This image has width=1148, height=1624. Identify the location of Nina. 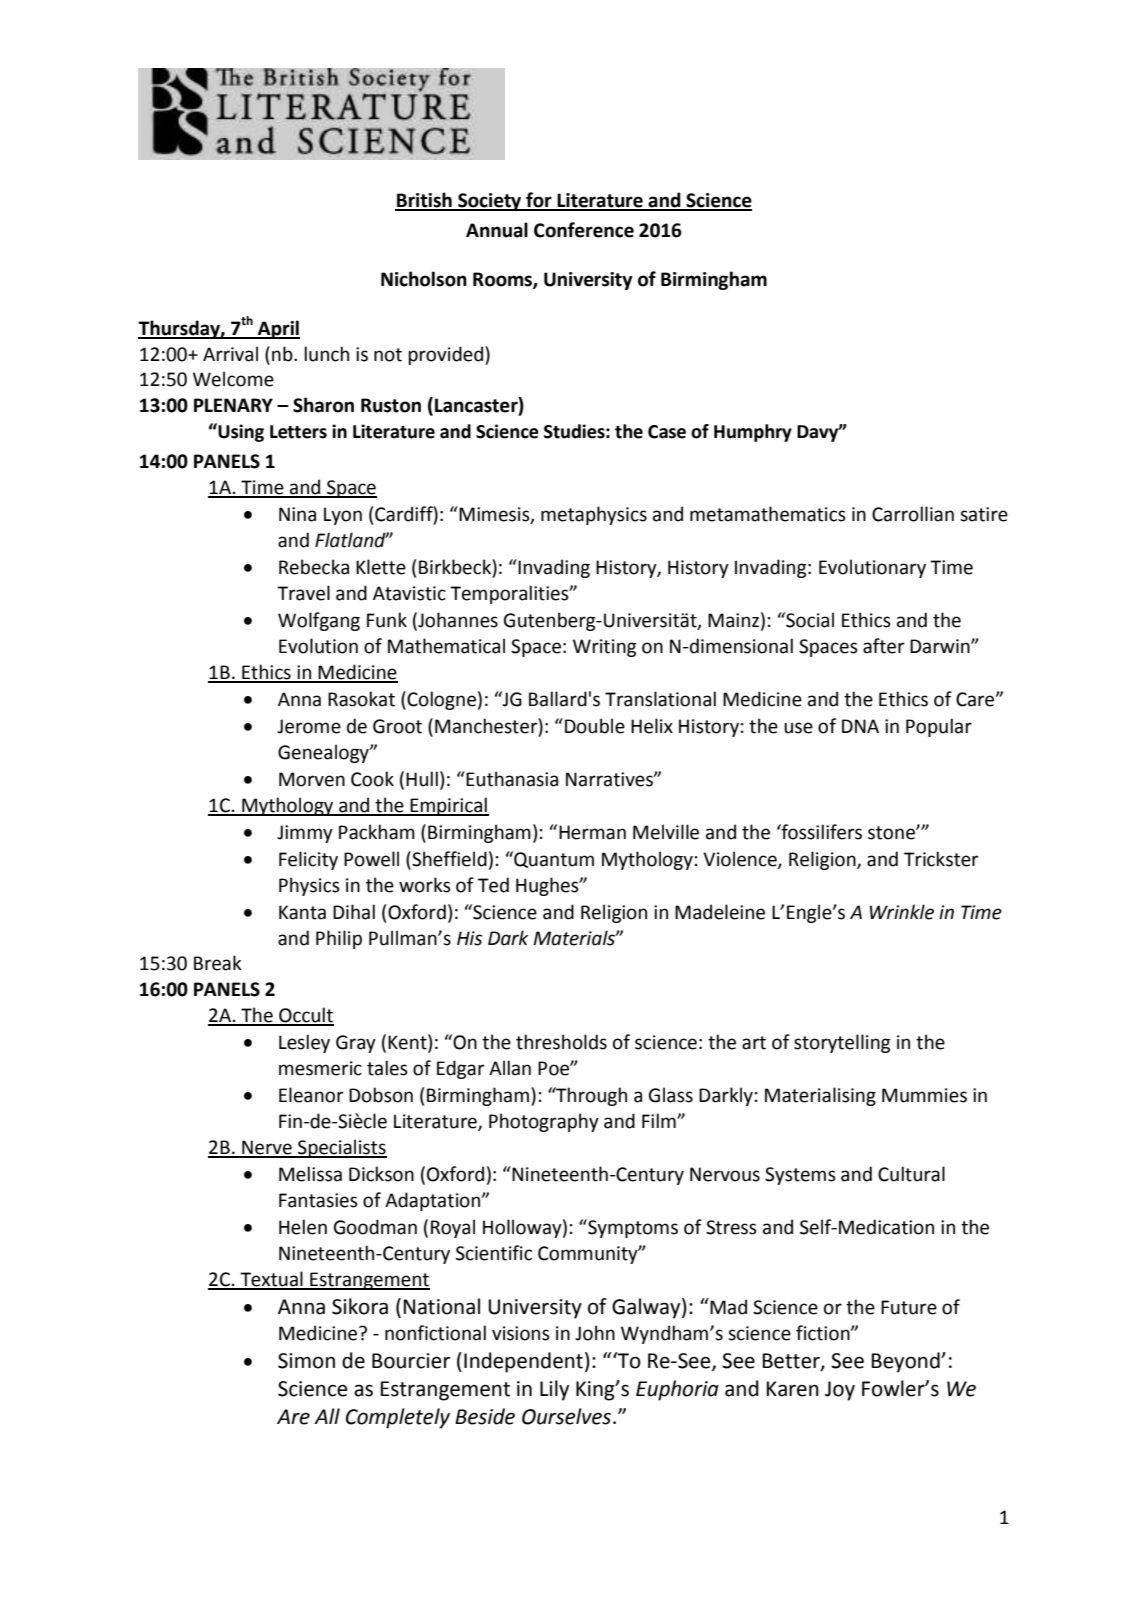
(297, 514).
